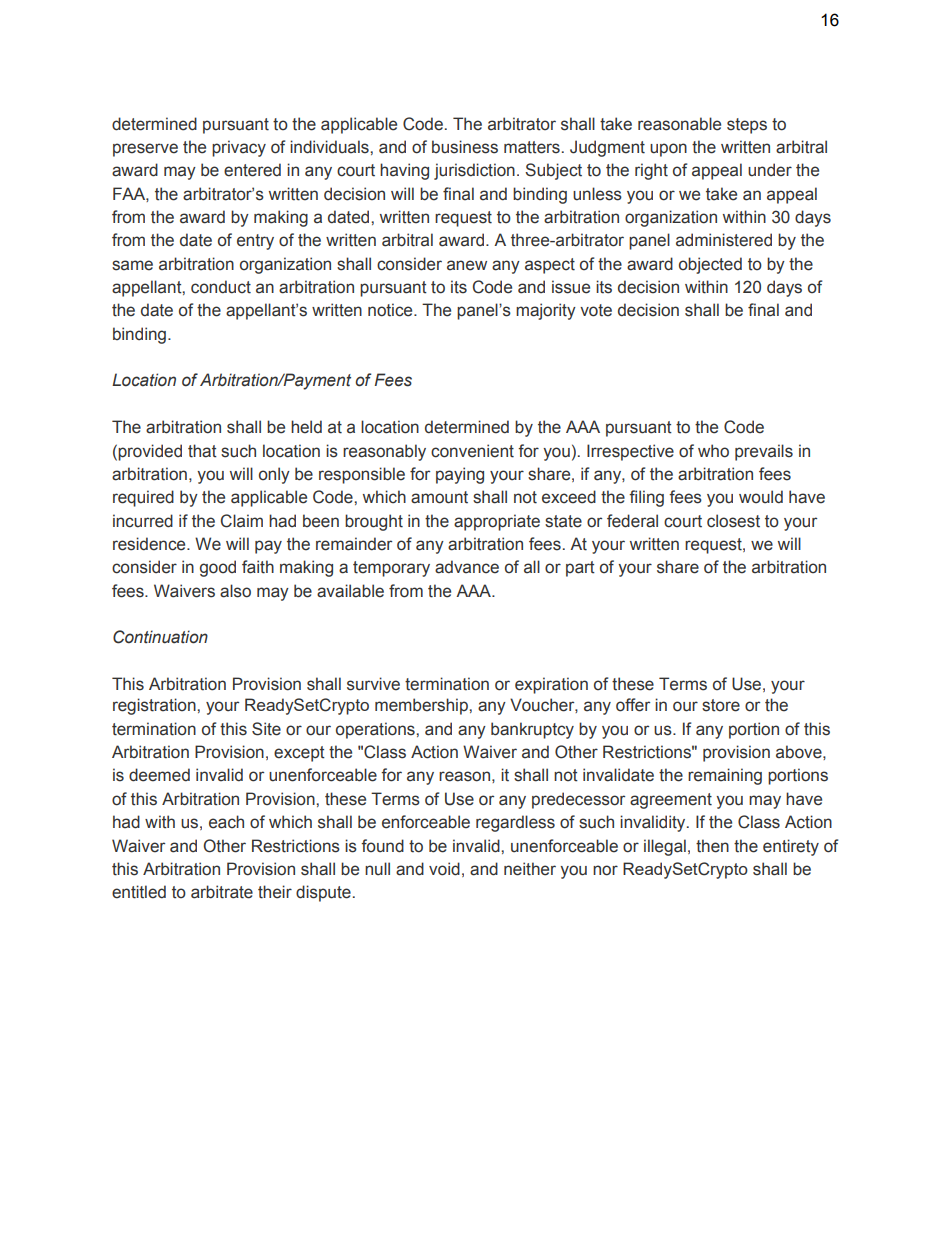 The height and width of the document is (1233, 952). I want to click on then, so click(712, 846).
